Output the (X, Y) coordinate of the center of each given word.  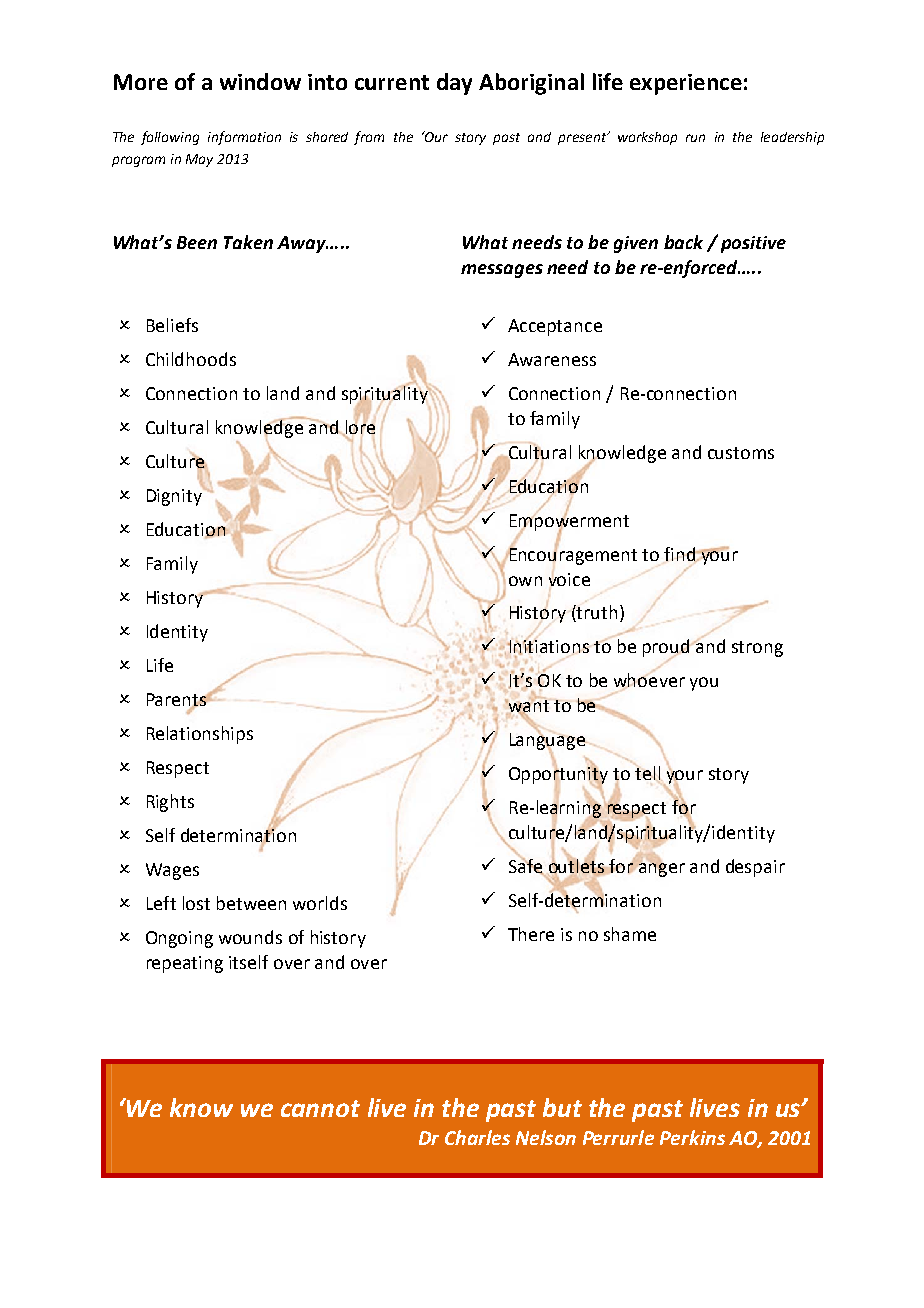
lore (359, 427)
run (695, 138)
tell (648, 774)
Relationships (200, 735)
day (454, 84)
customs (741, 453)
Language (548, 741)
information (244, 138)
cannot (320, 1108)
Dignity (176, 496)
